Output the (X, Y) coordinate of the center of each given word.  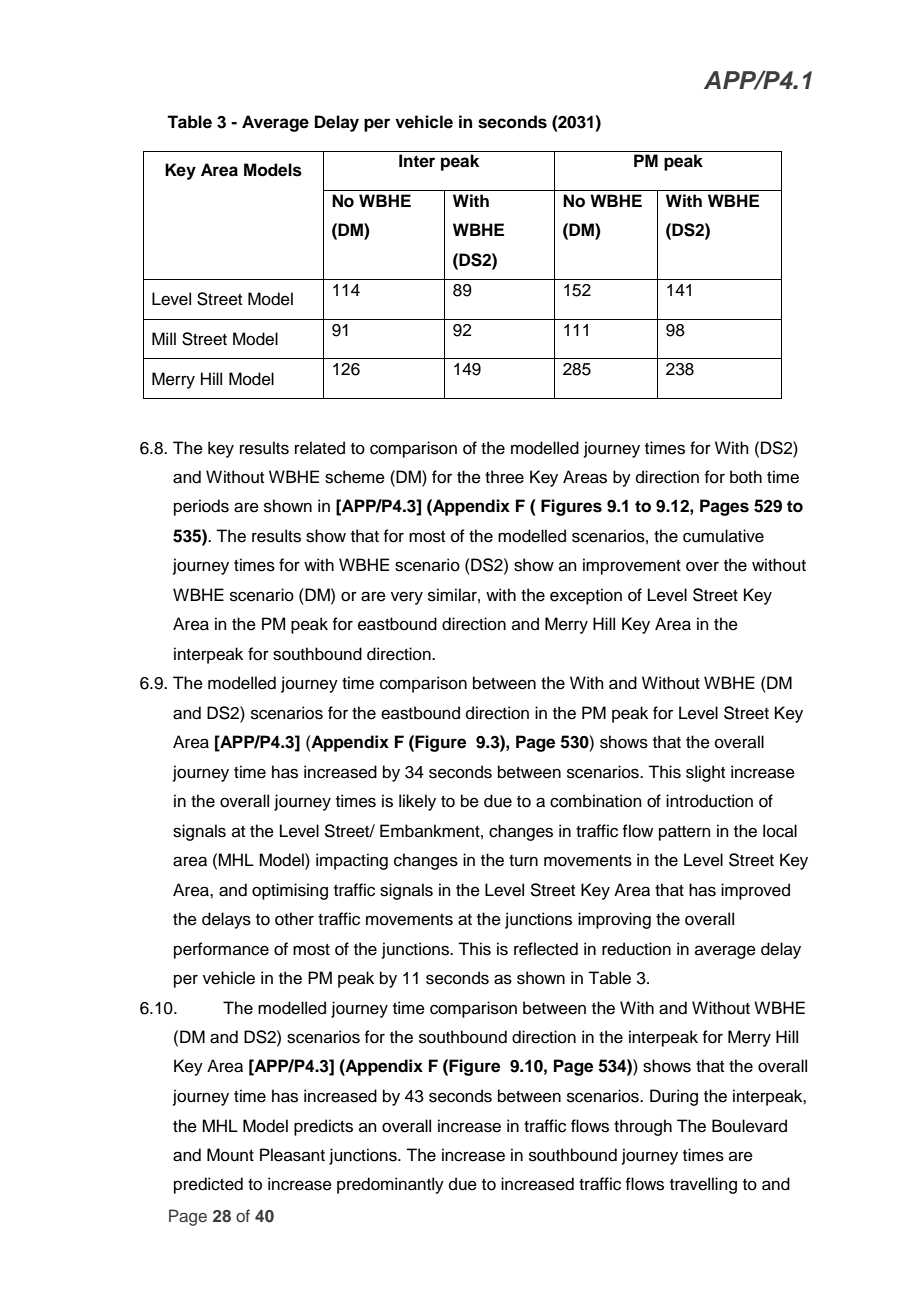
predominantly (390, 1185)
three (504, 477)
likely (417, 802)
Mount (230, 1155)
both (746, 477)
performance (221, 950)
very (407, 598)
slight (705, 773)
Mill (164, 338)
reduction (636, 949)
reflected (546, 949)
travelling (703, 1185)
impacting (352, 861)
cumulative (723, 536)
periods (201, 507)
